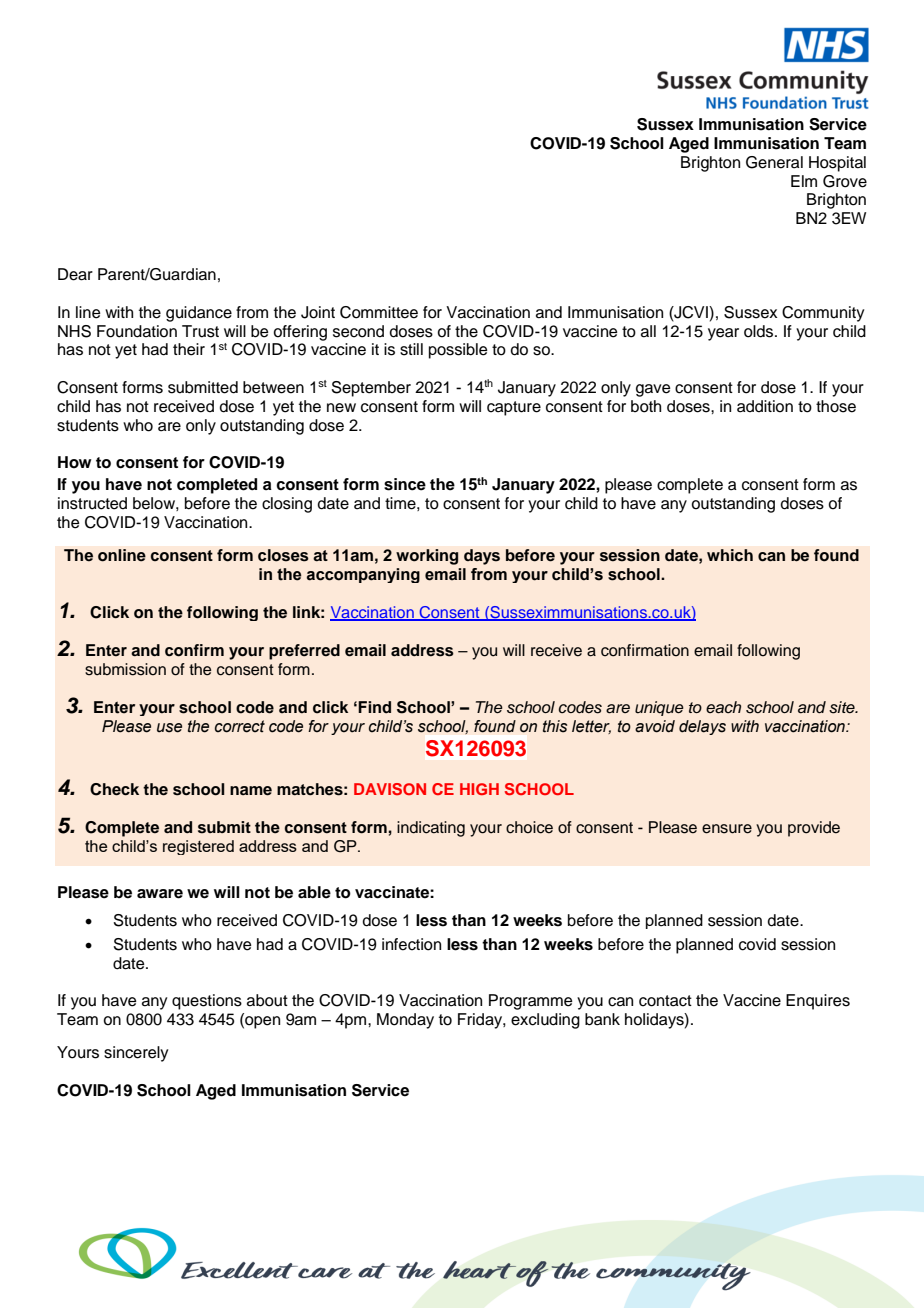 The width and height of the document is (924, 1308). I want to click on General, so click(774, 162).
